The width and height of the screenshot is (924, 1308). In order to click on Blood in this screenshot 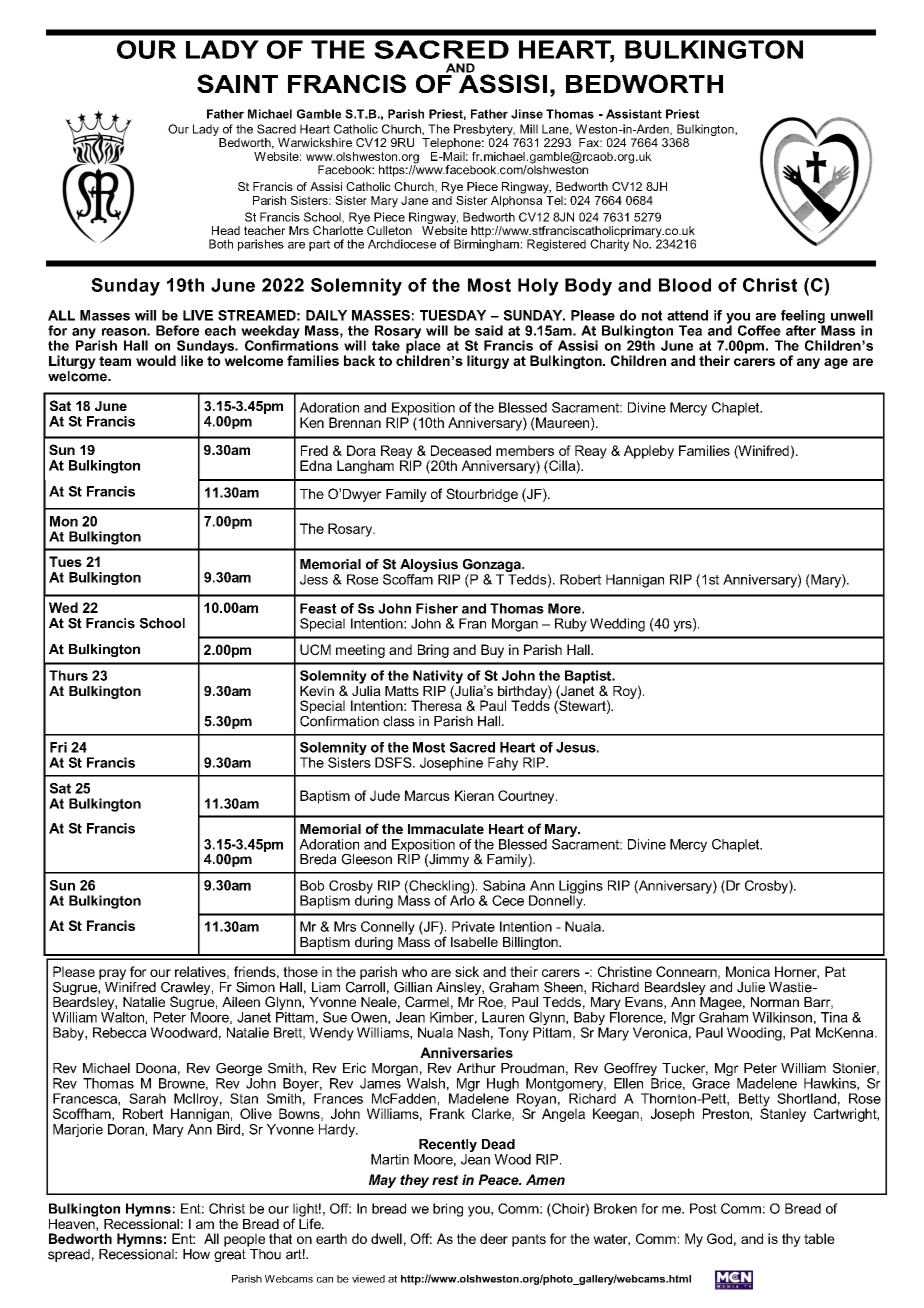, I will do `click(685, 285)`.
